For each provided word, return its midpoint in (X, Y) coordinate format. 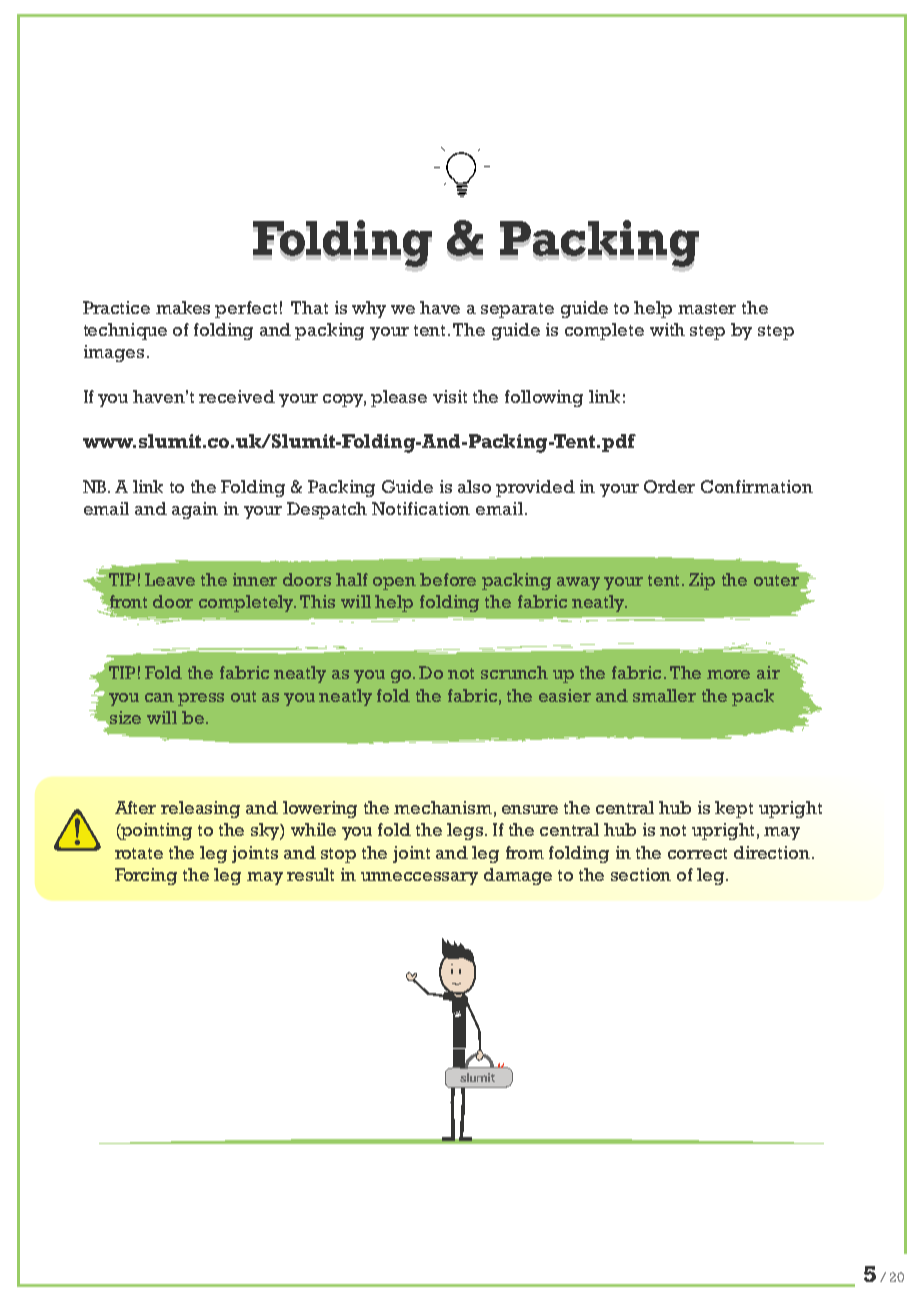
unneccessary (419, 878)
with (667, 329)
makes (183, 307)
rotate (139, 853)
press (201, 699)
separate (517, 310)
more (728, 674)
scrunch (514, 672)
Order (669, 486)
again (195, 510)
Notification (421, 508)
